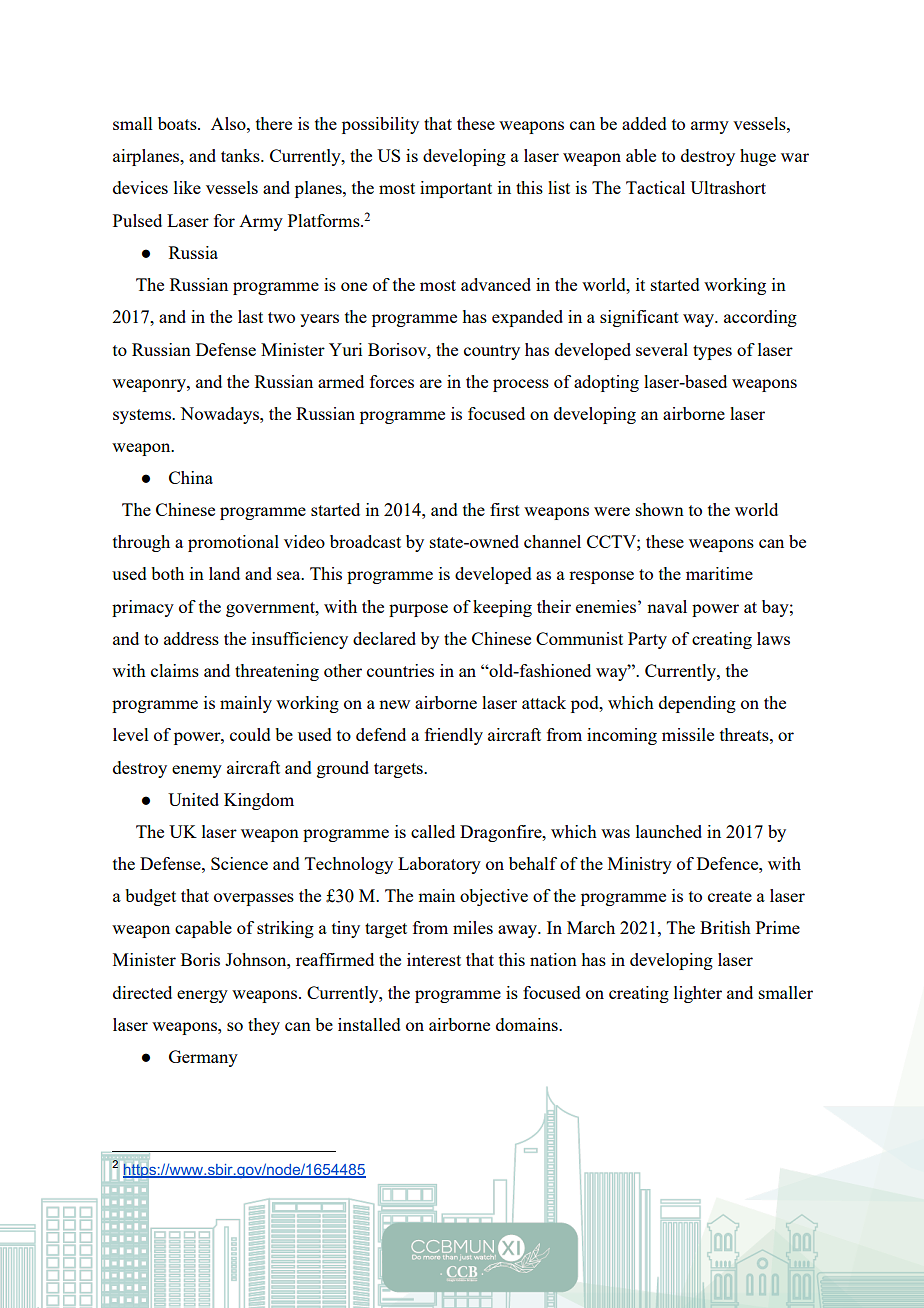 The image size is (924, 1308). I want to click on shown, so click(660, 509).
